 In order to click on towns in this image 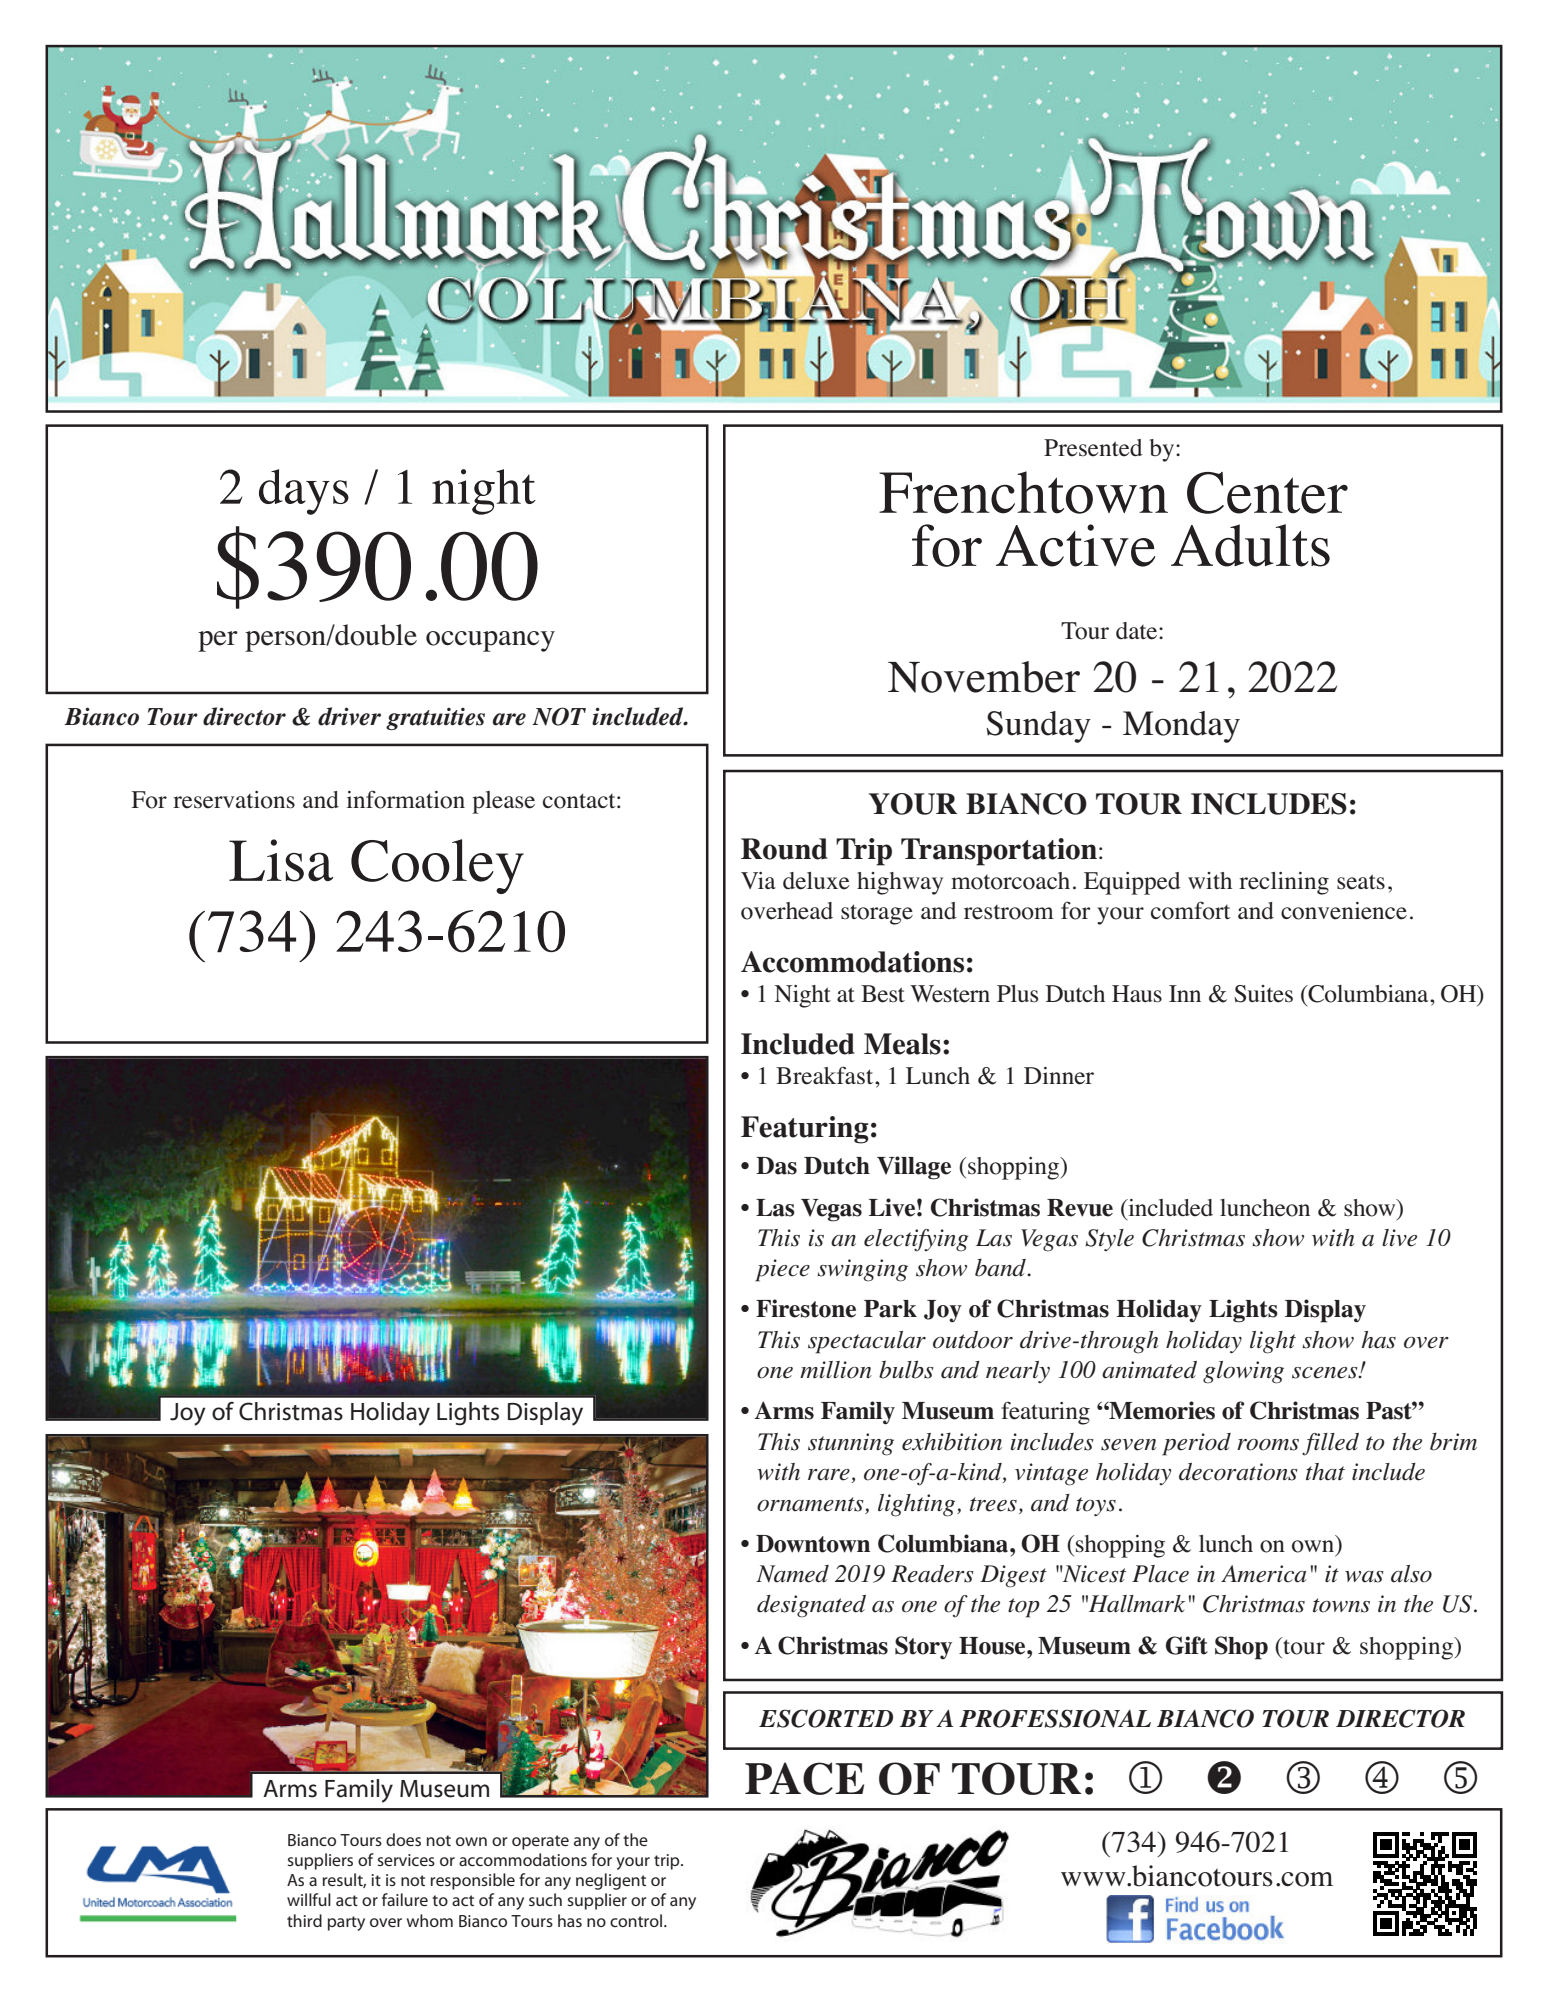, I will do `click(1341, 1605)`.
